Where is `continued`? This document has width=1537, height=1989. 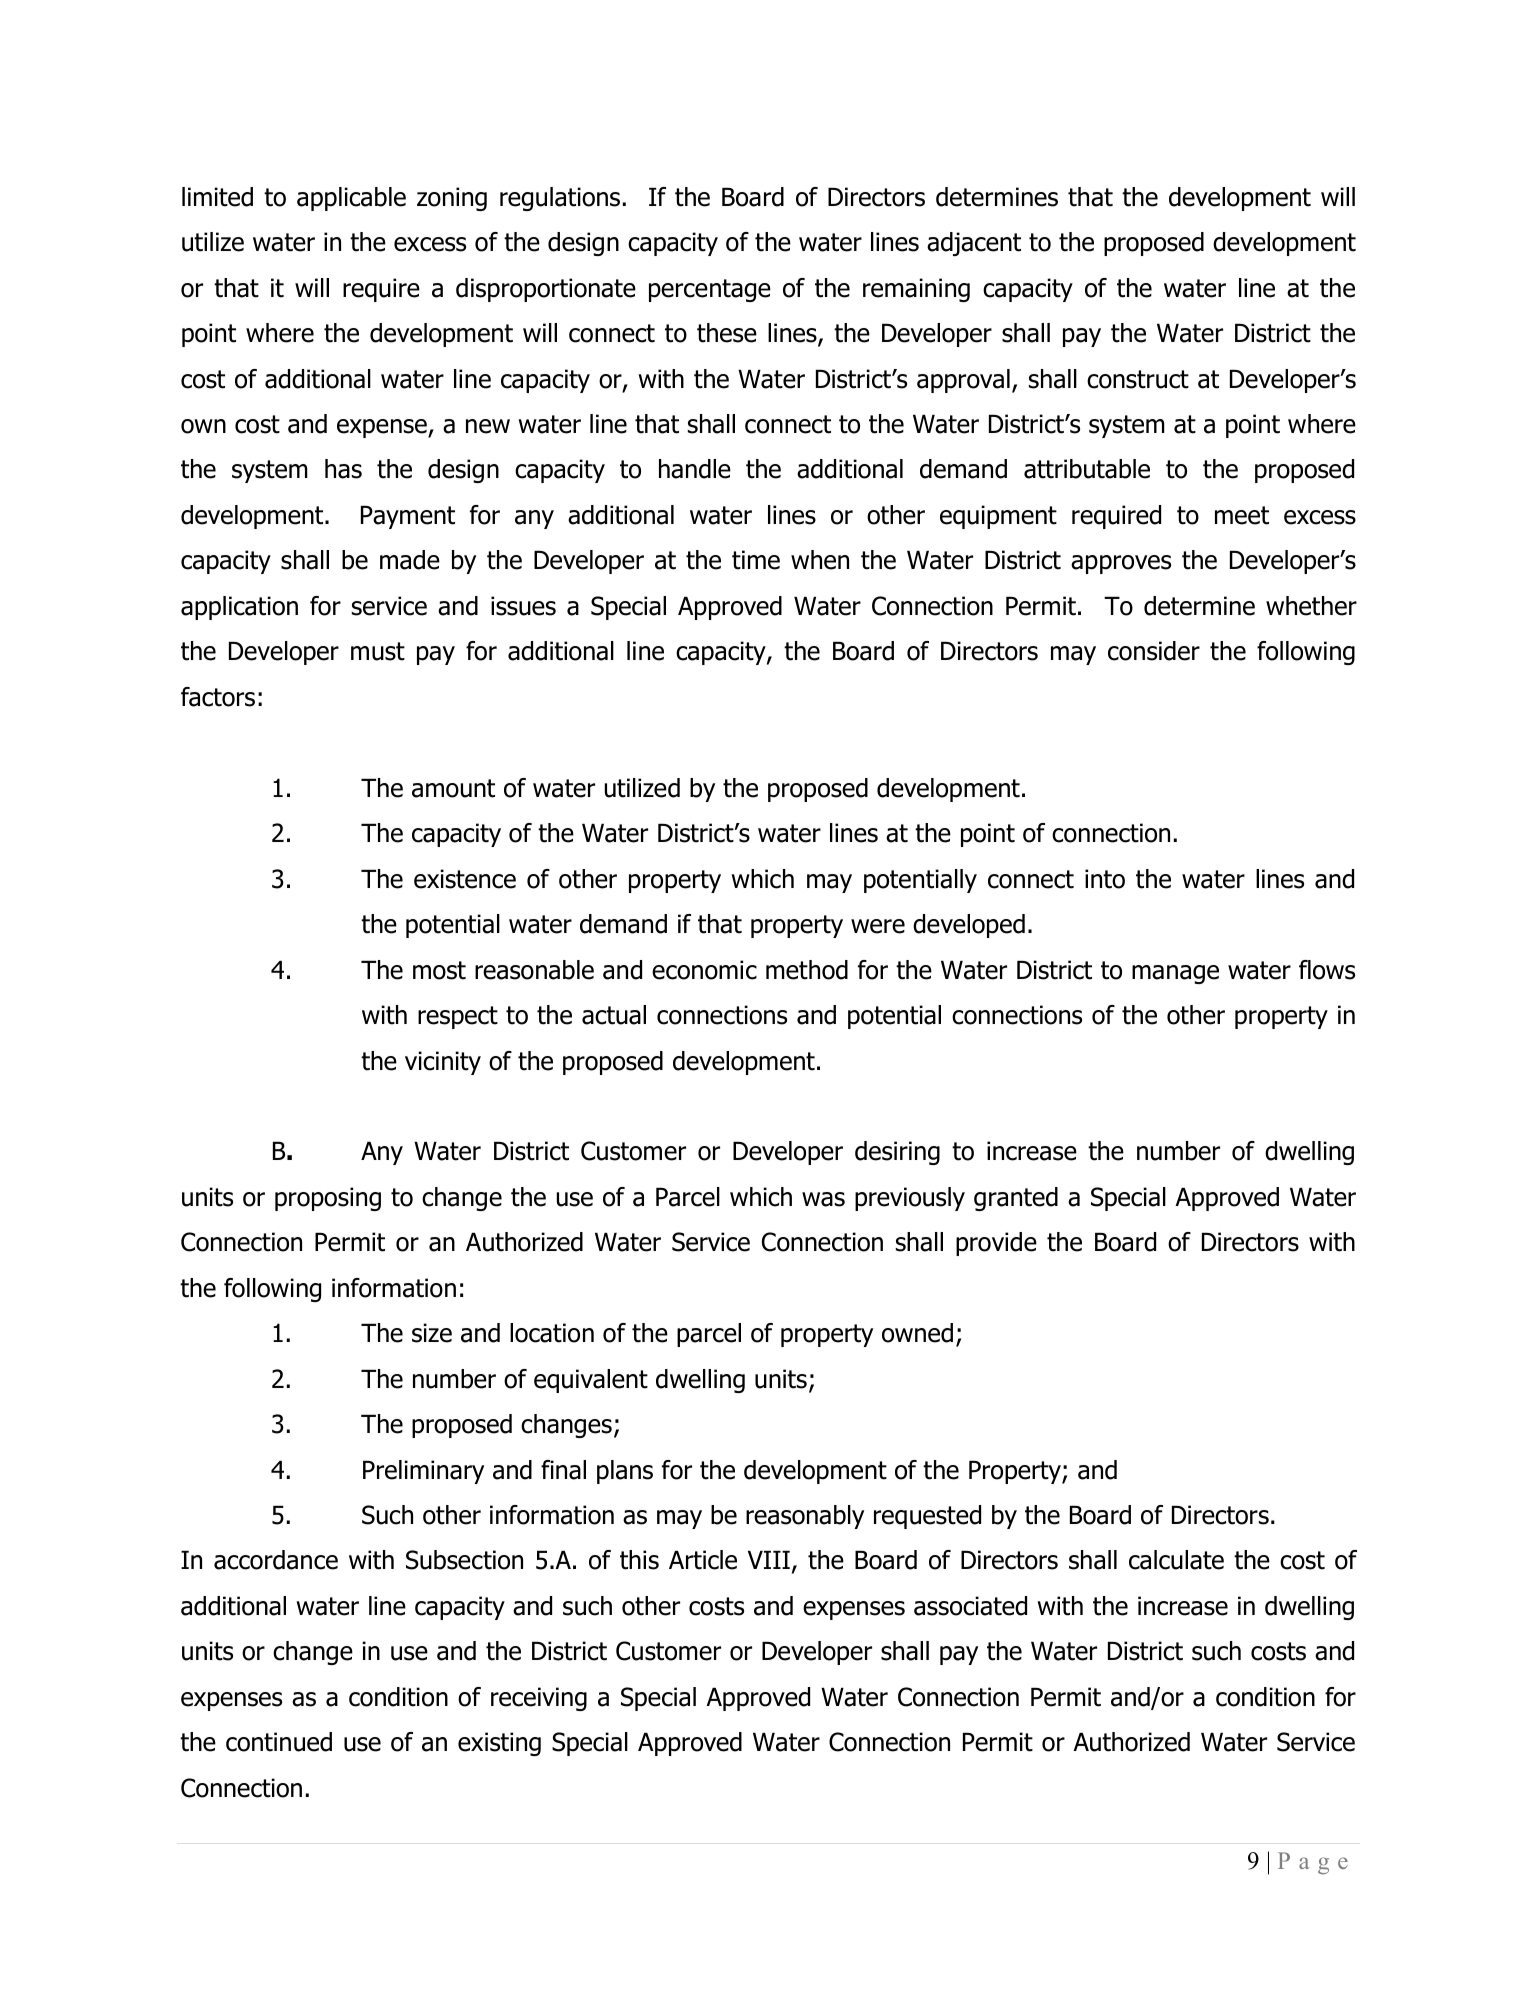 continued is located at coordinates (279, 1742).
